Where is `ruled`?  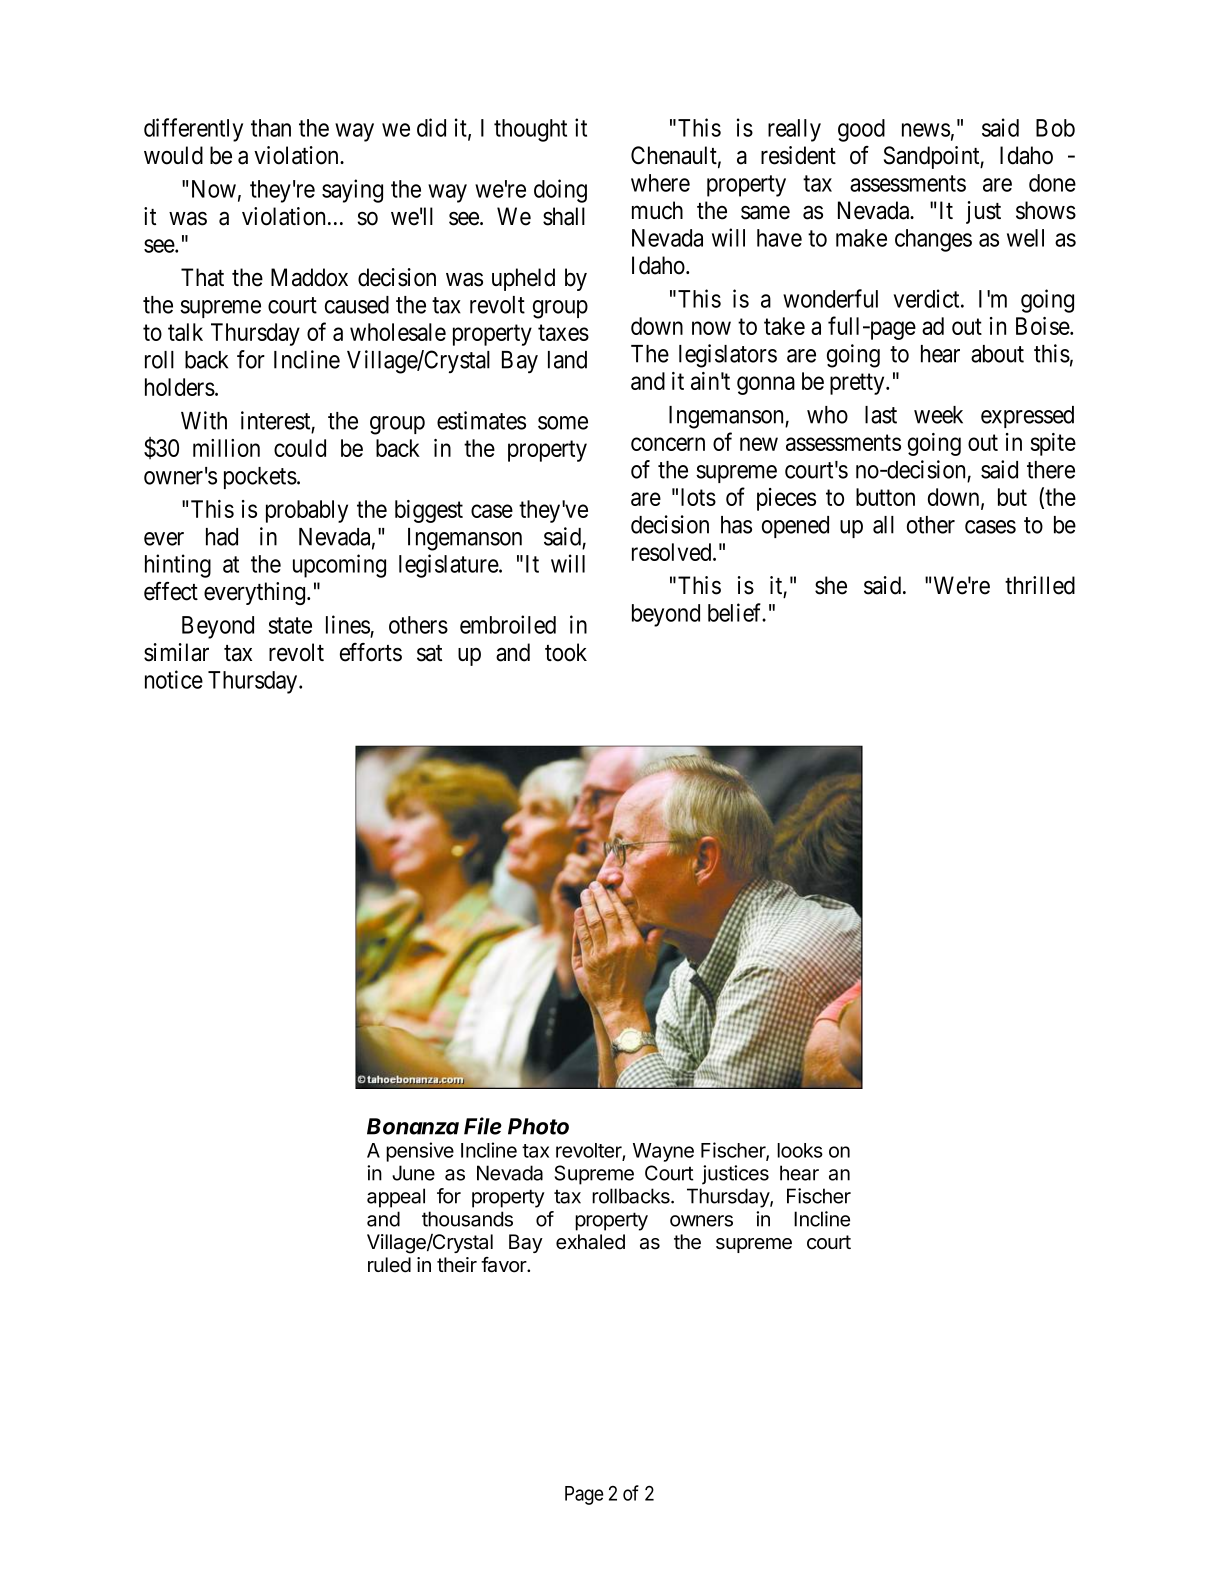 ruled is located at coordinates (389, 1265).
